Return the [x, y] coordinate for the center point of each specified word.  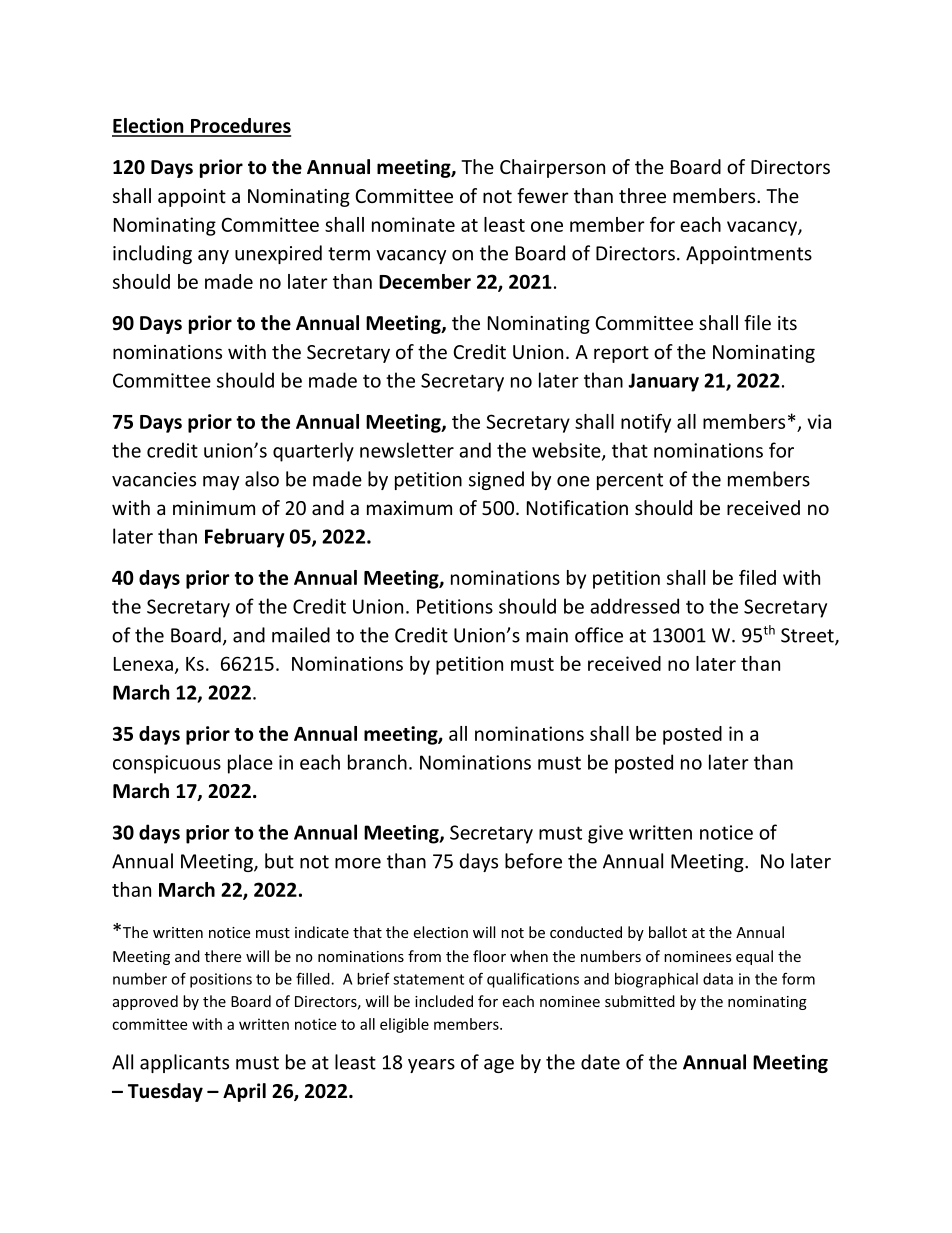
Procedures [240, 127]
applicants [184, 1063]
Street [808, 636]
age [499, 1066]
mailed [301, 635]
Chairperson [552, 168]
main [547, 635]
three [642, 195]
